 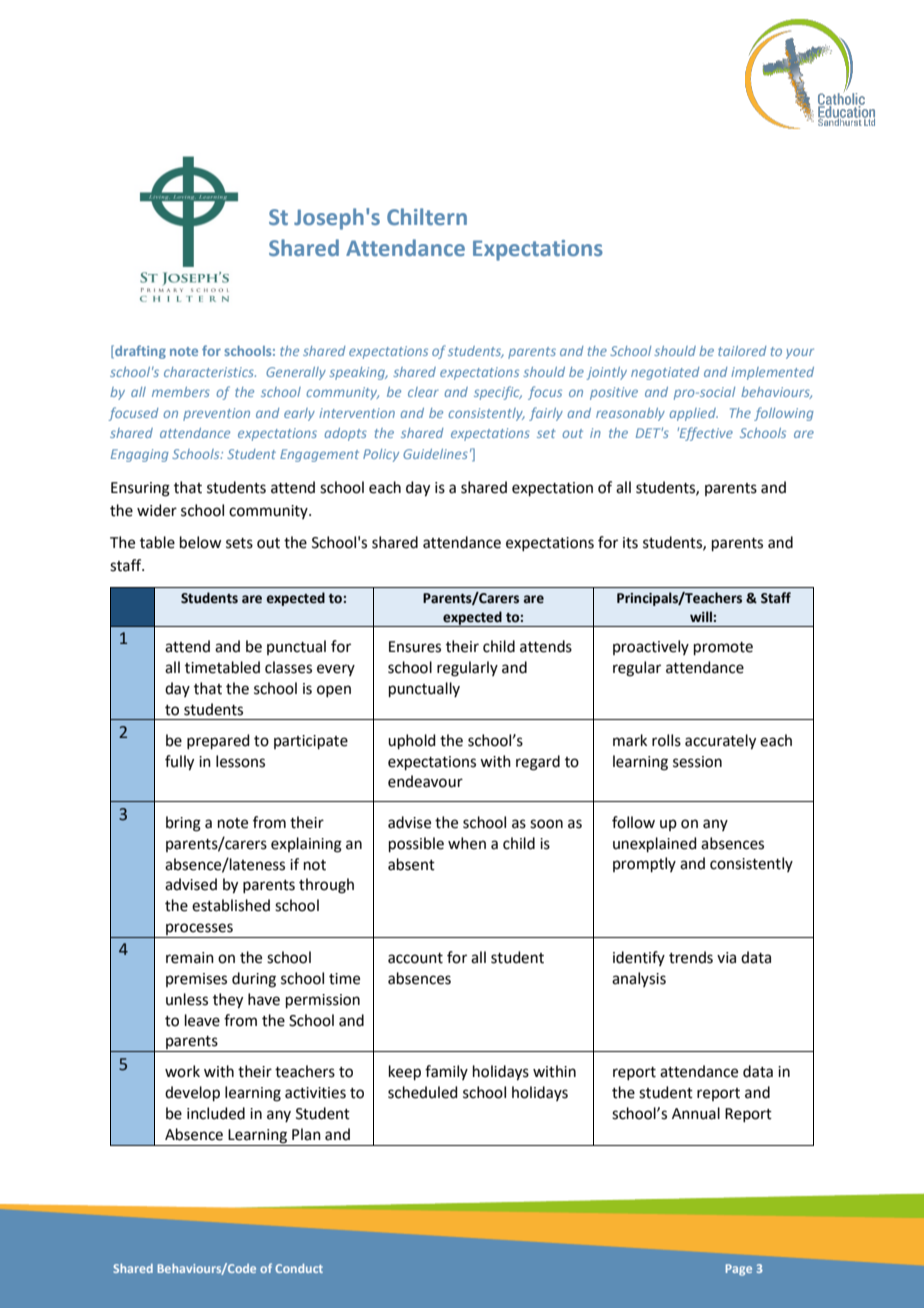 I want to click on Ensures, so click(x=415, y=647).
